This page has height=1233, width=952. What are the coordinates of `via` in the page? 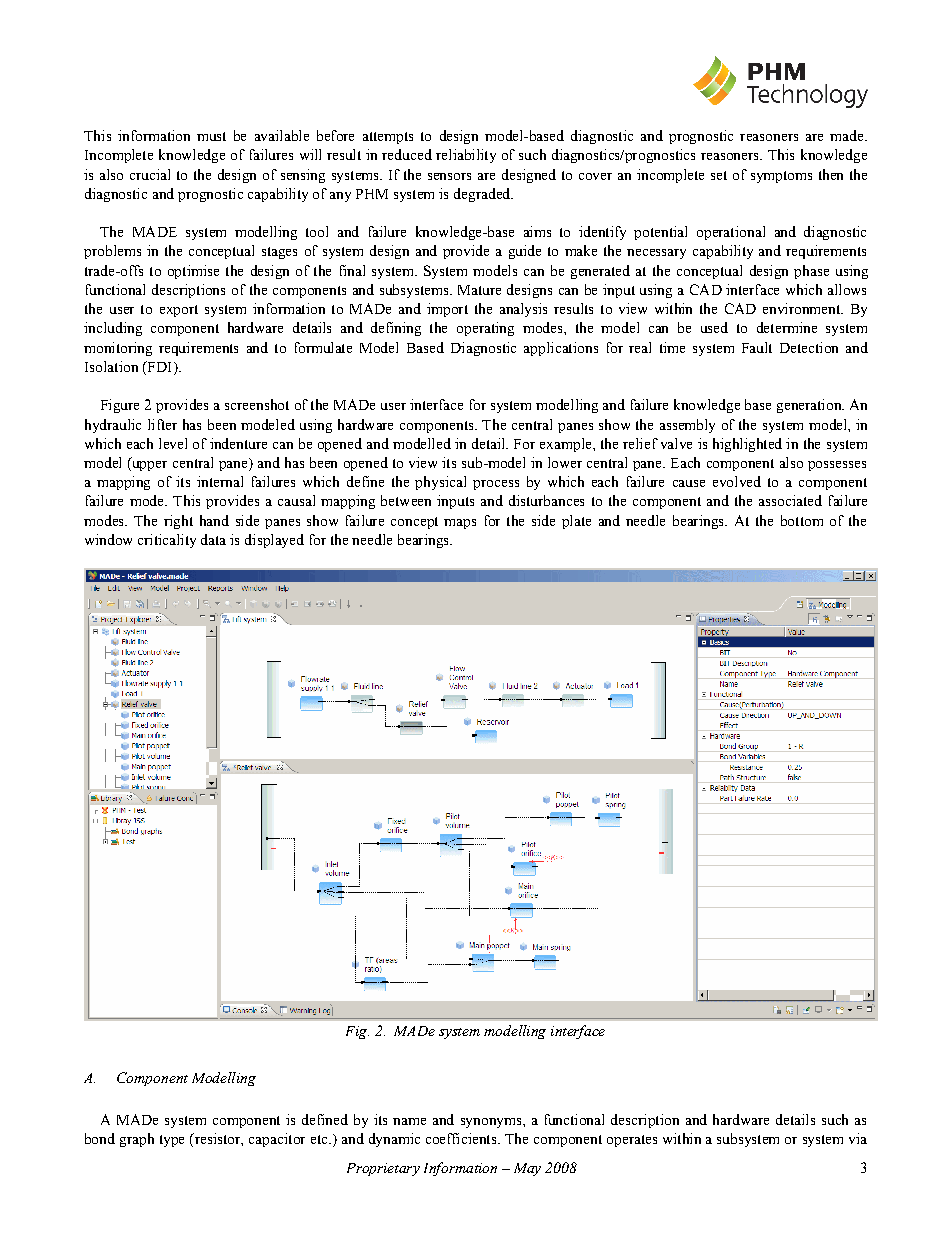 It's located at (858, 1138).
